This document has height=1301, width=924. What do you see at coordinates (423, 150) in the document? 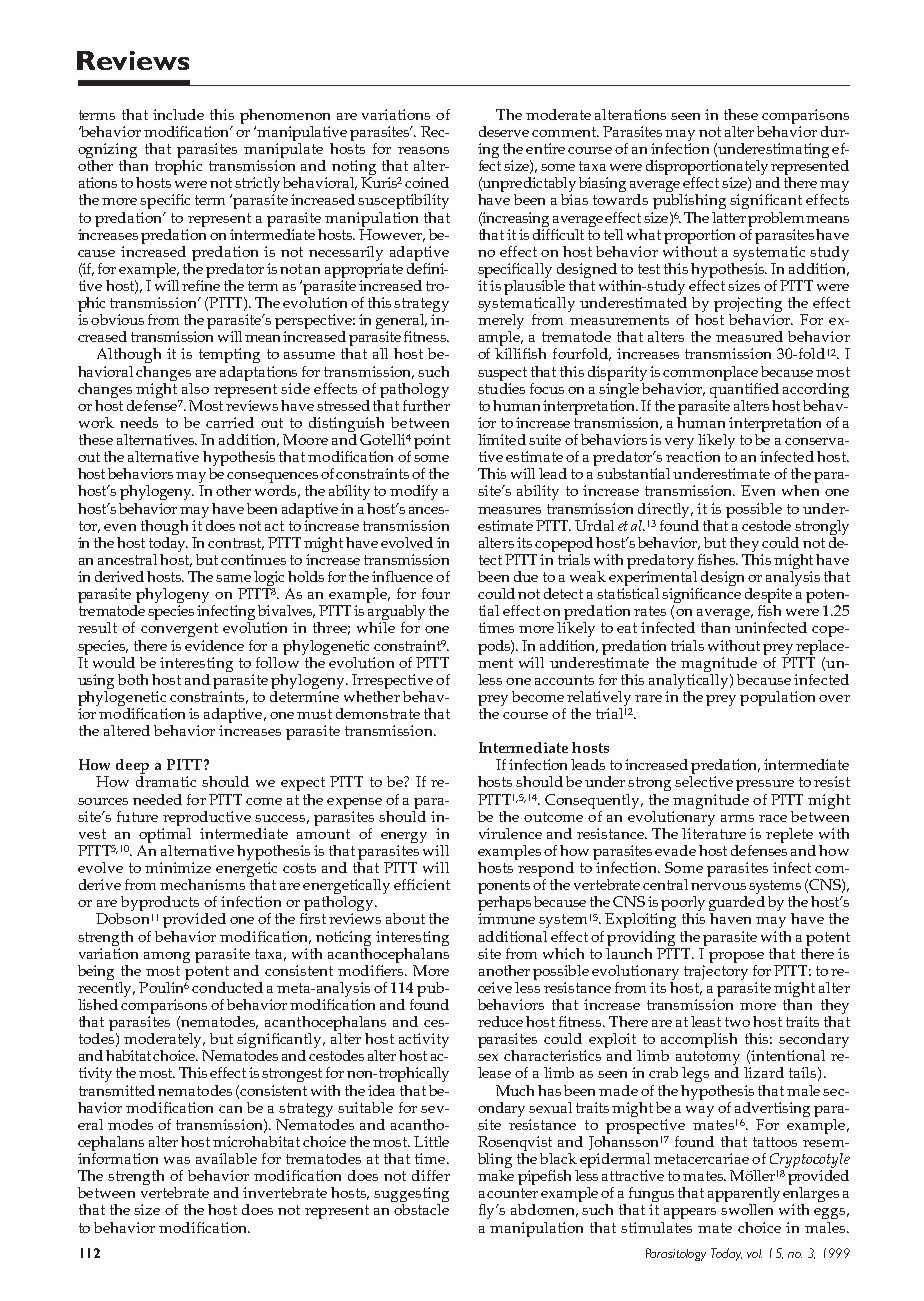
I see `reasons` at bounding box center [423, 150].
